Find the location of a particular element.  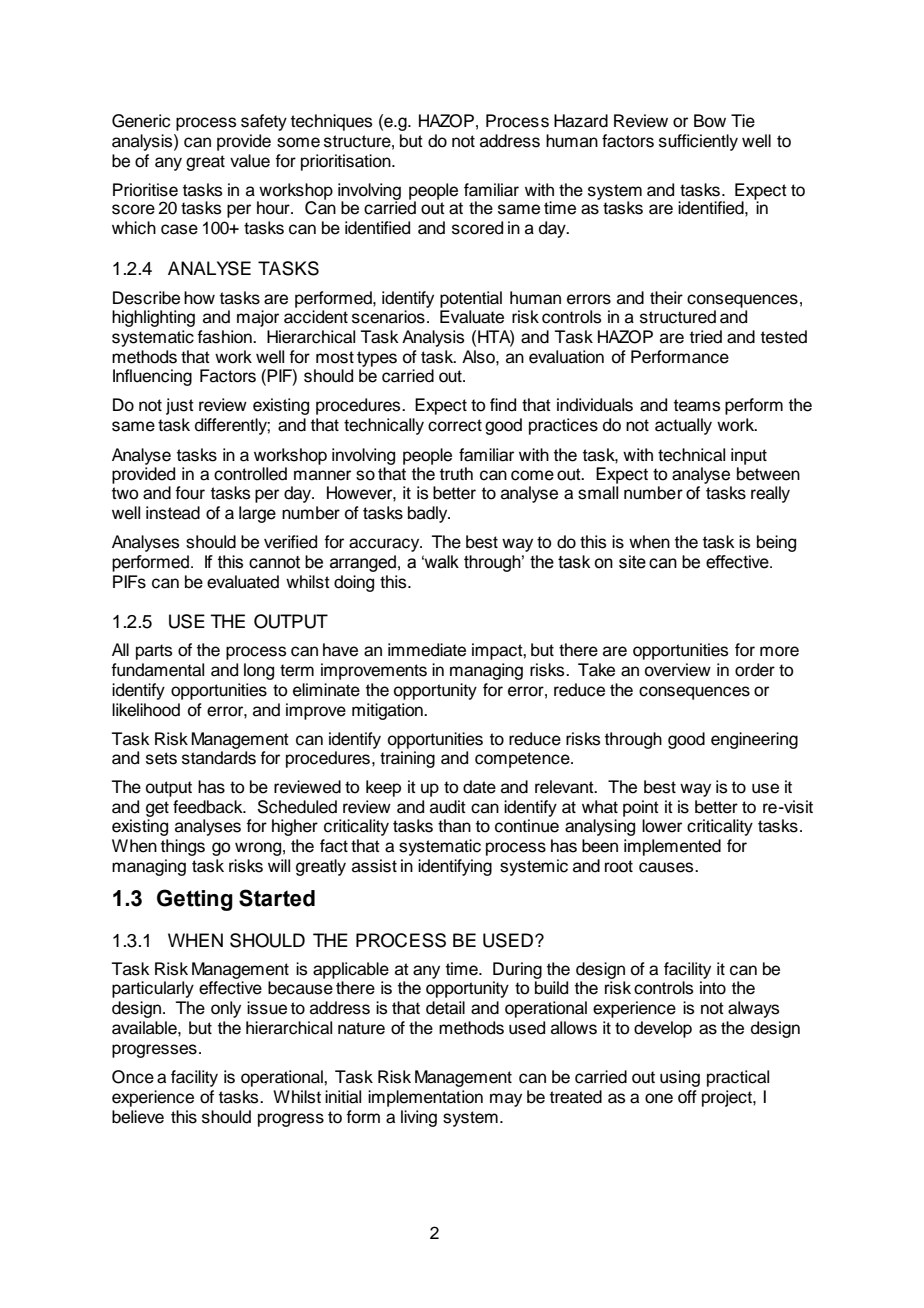

truth is located at coordinates (456, 474).
